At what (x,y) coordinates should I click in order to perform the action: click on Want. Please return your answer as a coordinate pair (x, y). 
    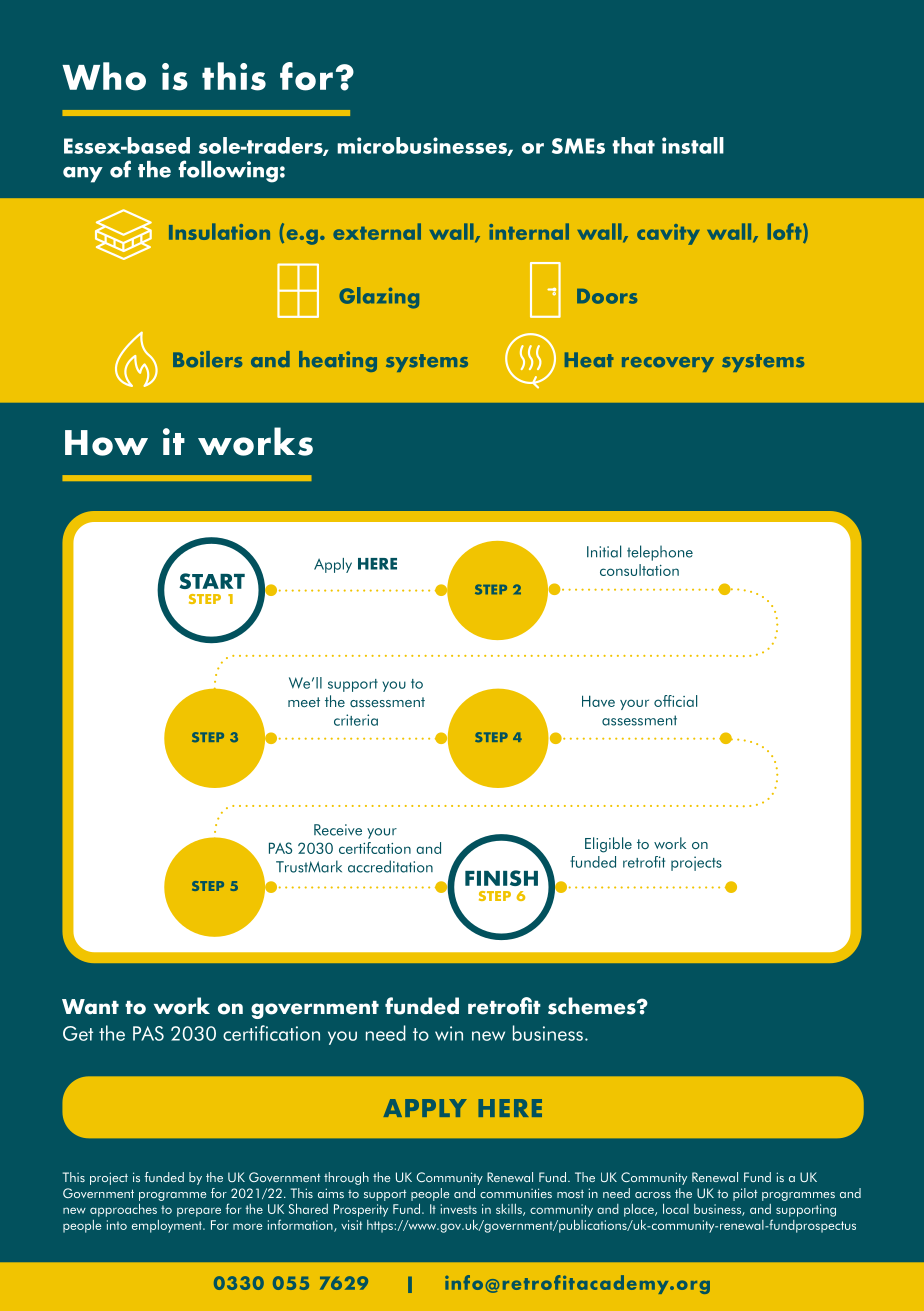
    Looking at the image, I should click on (90, 1007).
